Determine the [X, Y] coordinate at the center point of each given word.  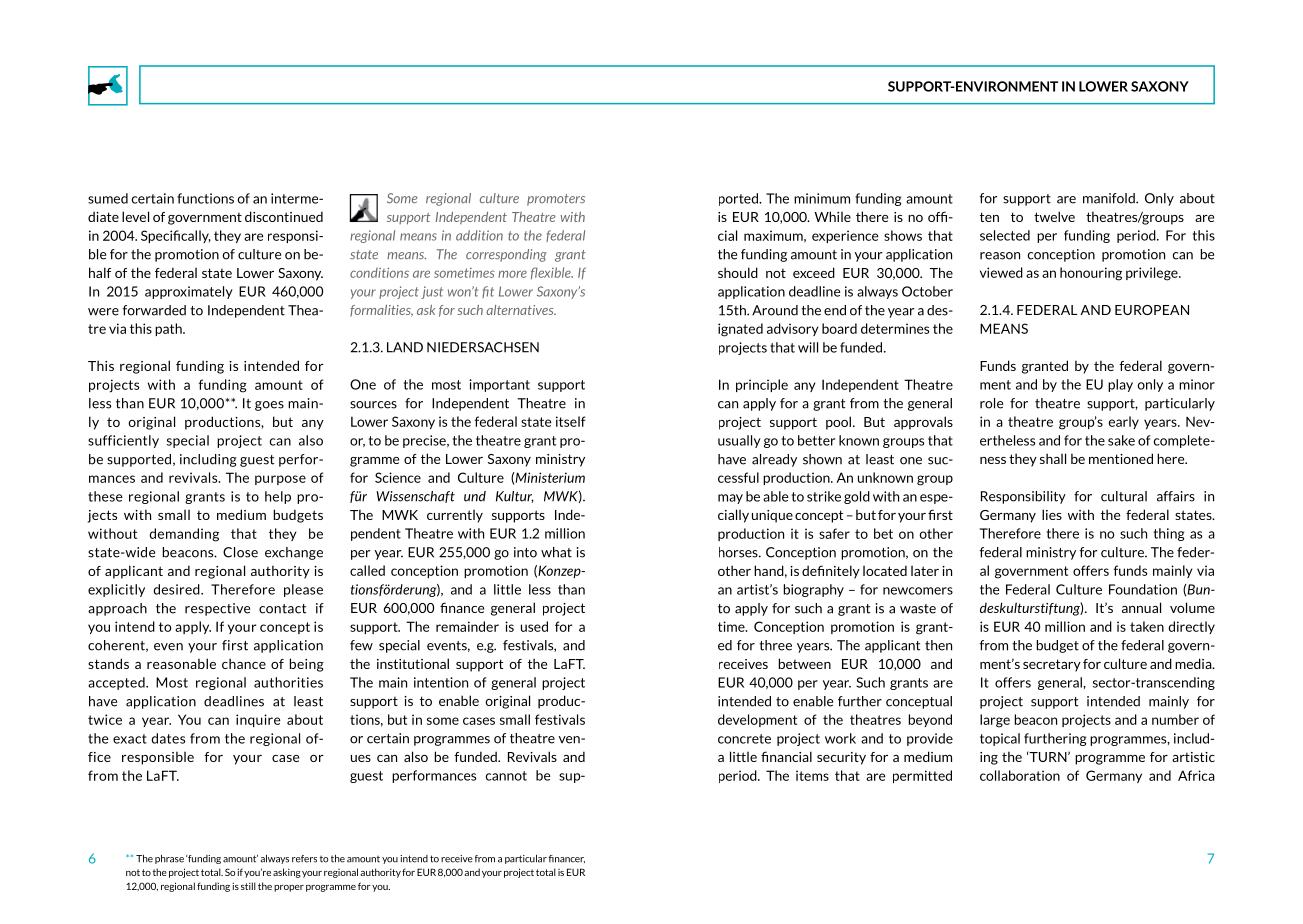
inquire [258, 720]
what [556, 552]
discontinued [284, 216]
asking [287, 873]
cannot [506, 776]
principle [762, 385]
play [1120, 385]
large [995, 721]
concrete [744, 739]
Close [240, 552]
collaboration [1020, 775]
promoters [556, 200]
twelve [1054, 216]
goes [269, 406]
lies [1052, 514]
